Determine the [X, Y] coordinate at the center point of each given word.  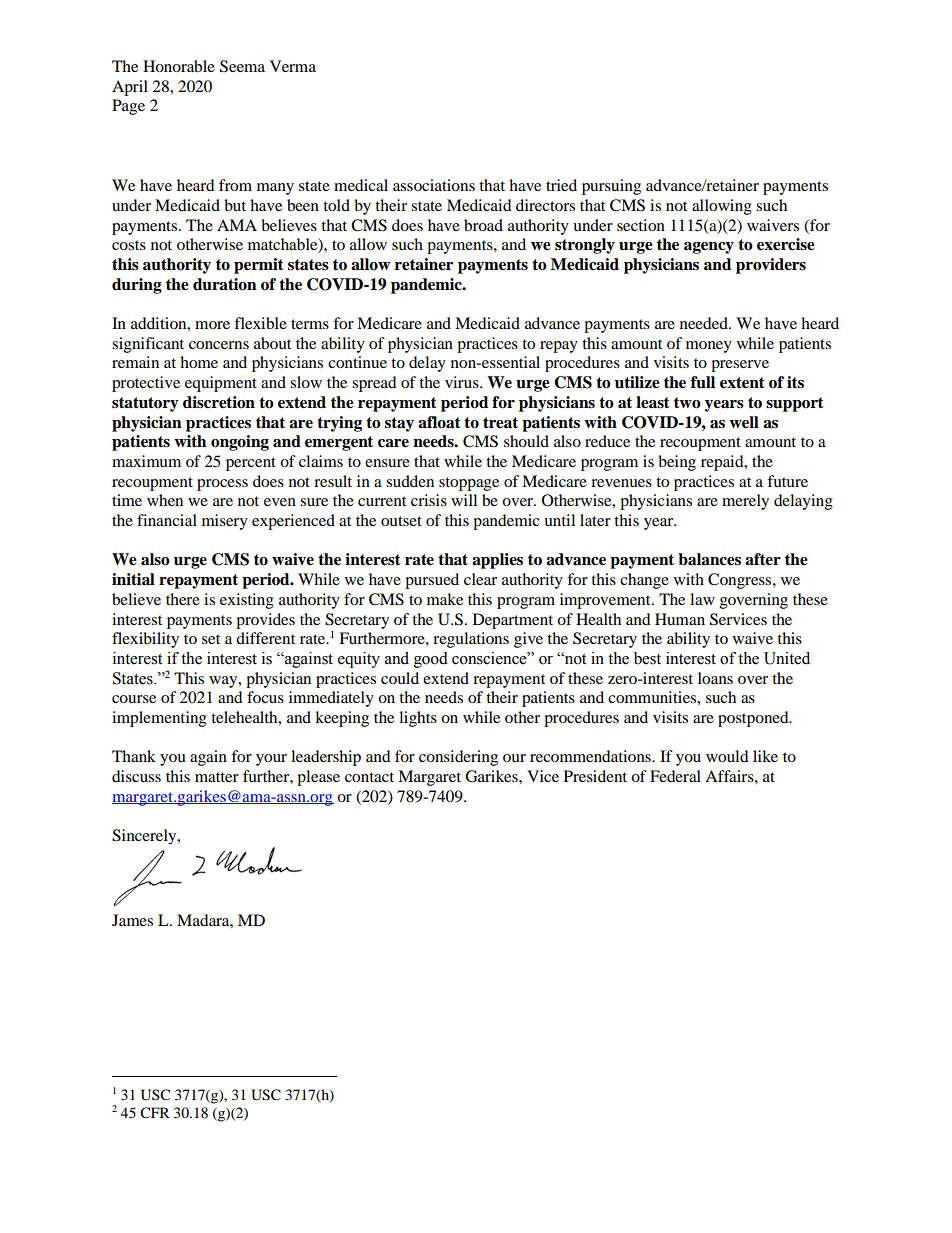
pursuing [611, 187]
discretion [219, 402]
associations [434, 185]
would [727, 756]
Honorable [179, 66]
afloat [439, 422]
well [744, 422]
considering [458, 758]
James [132, 920]
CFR [155, 1113]
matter [217, 777]
